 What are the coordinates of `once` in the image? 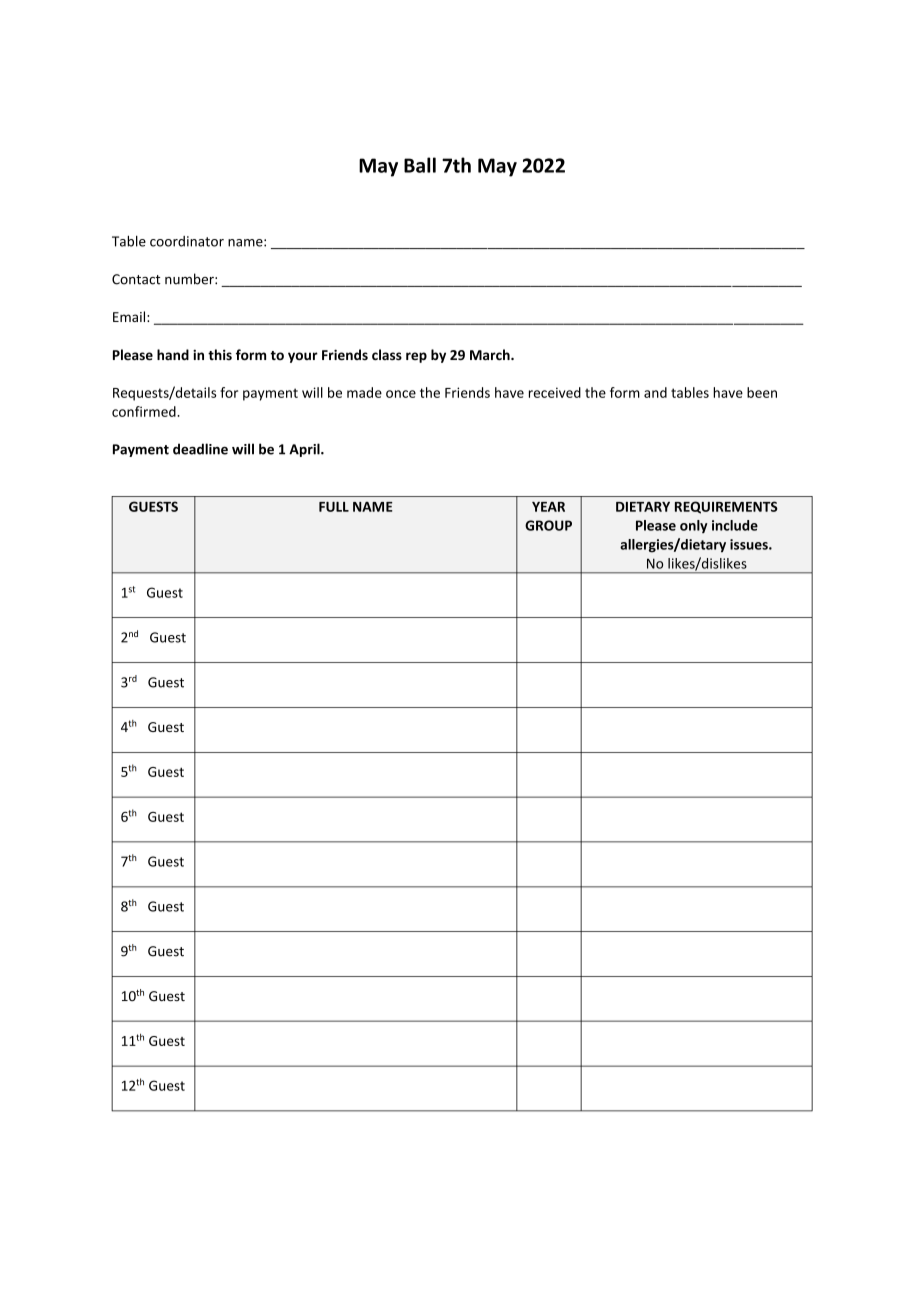 It's located at (401, 394).
